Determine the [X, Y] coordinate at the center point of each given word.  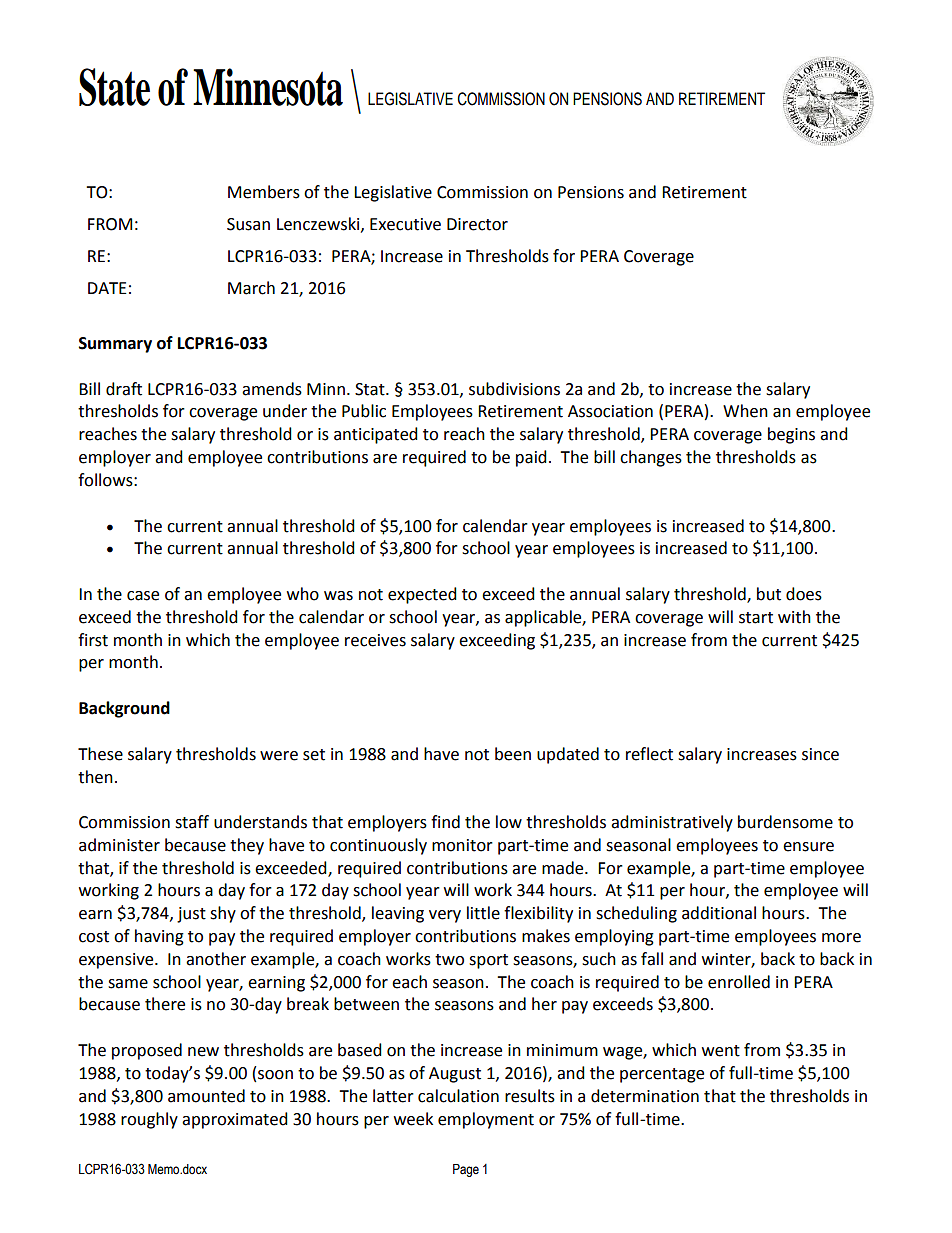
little [483, 913]
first [93, 640]
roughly [149, 1120]
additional [719, 913]
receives [375, 640]
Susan [248, 224]
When [745, 411]
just [191, 915]
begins [791, 435]
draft [124, 389]
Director [477, 224]
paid [531, 458]
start [756, 618]
